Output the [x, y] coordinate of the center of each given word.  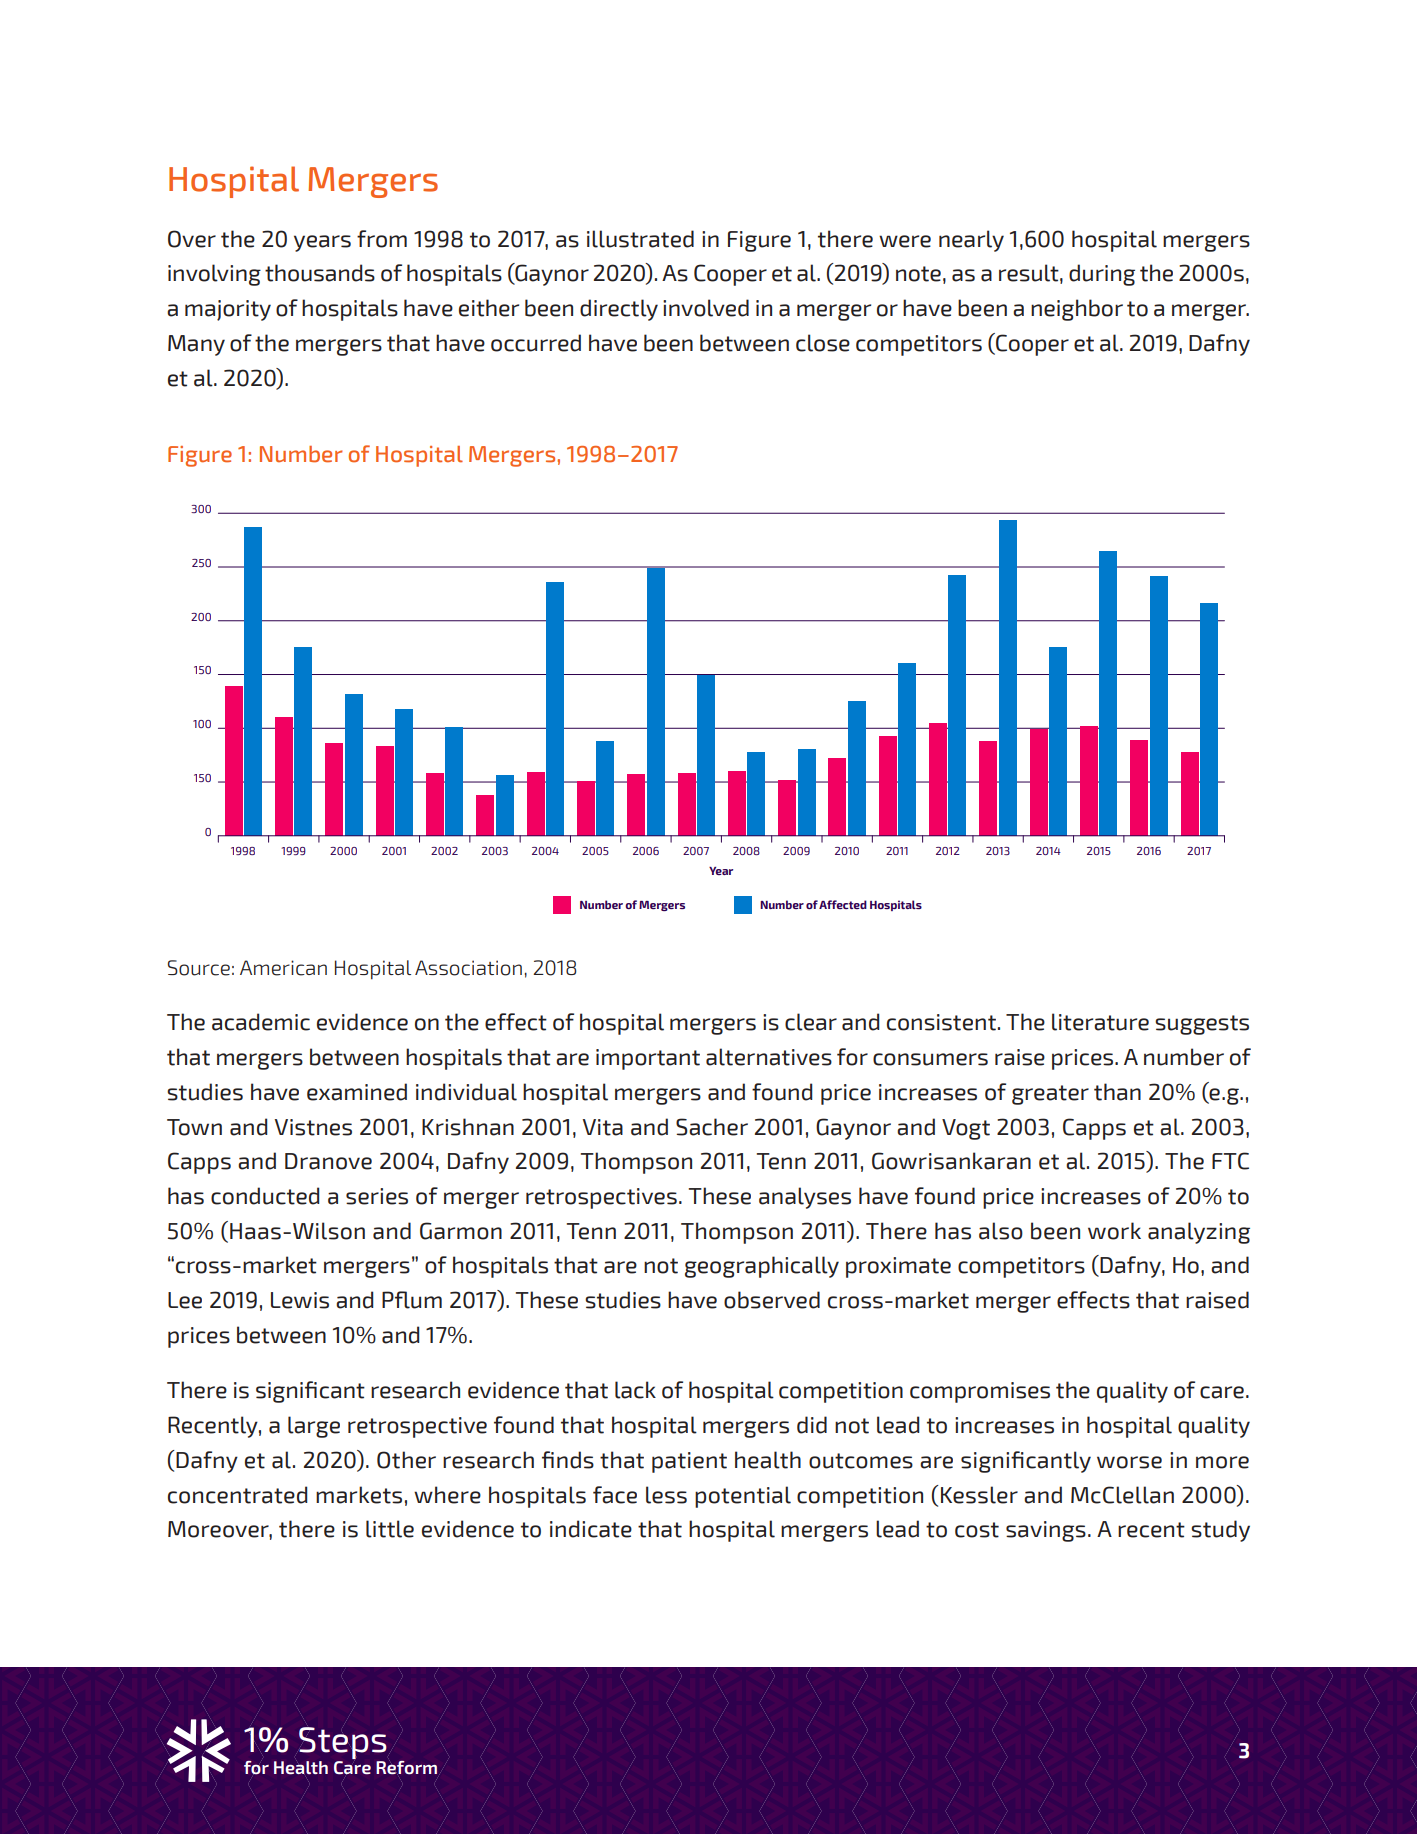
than [1117, 1092]
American [283, 968]
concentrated [237, 1495]
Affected [843, 904]
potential [743, 1497]
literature [1100, 1022]
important [648, 1059]
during [1102, 275]
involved [706, 308]
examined [357, 1092]
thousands [320, 273]
